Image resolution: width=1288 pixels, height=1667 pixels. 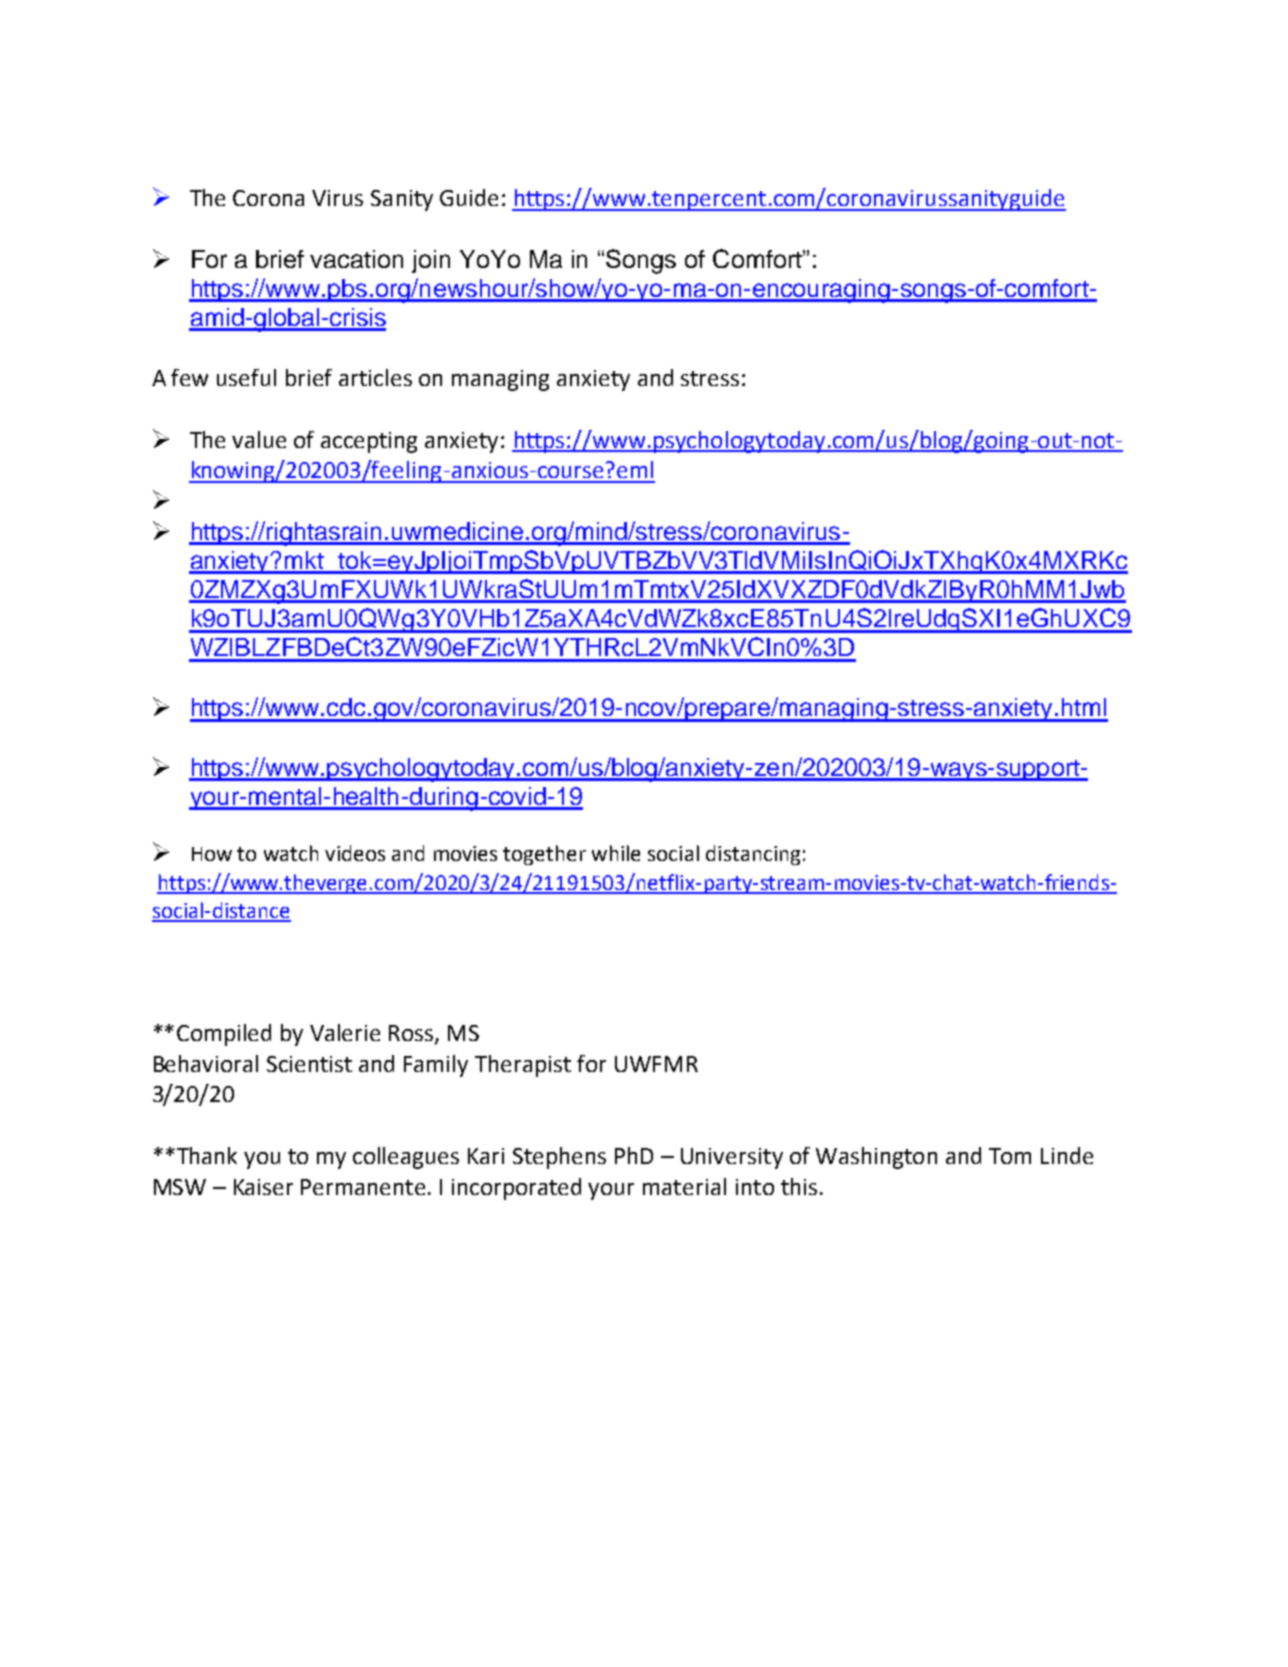 What do you see at coordinates (753, 855) in the screenshot?
I see `distancing` at bounding box center [753, 855].
